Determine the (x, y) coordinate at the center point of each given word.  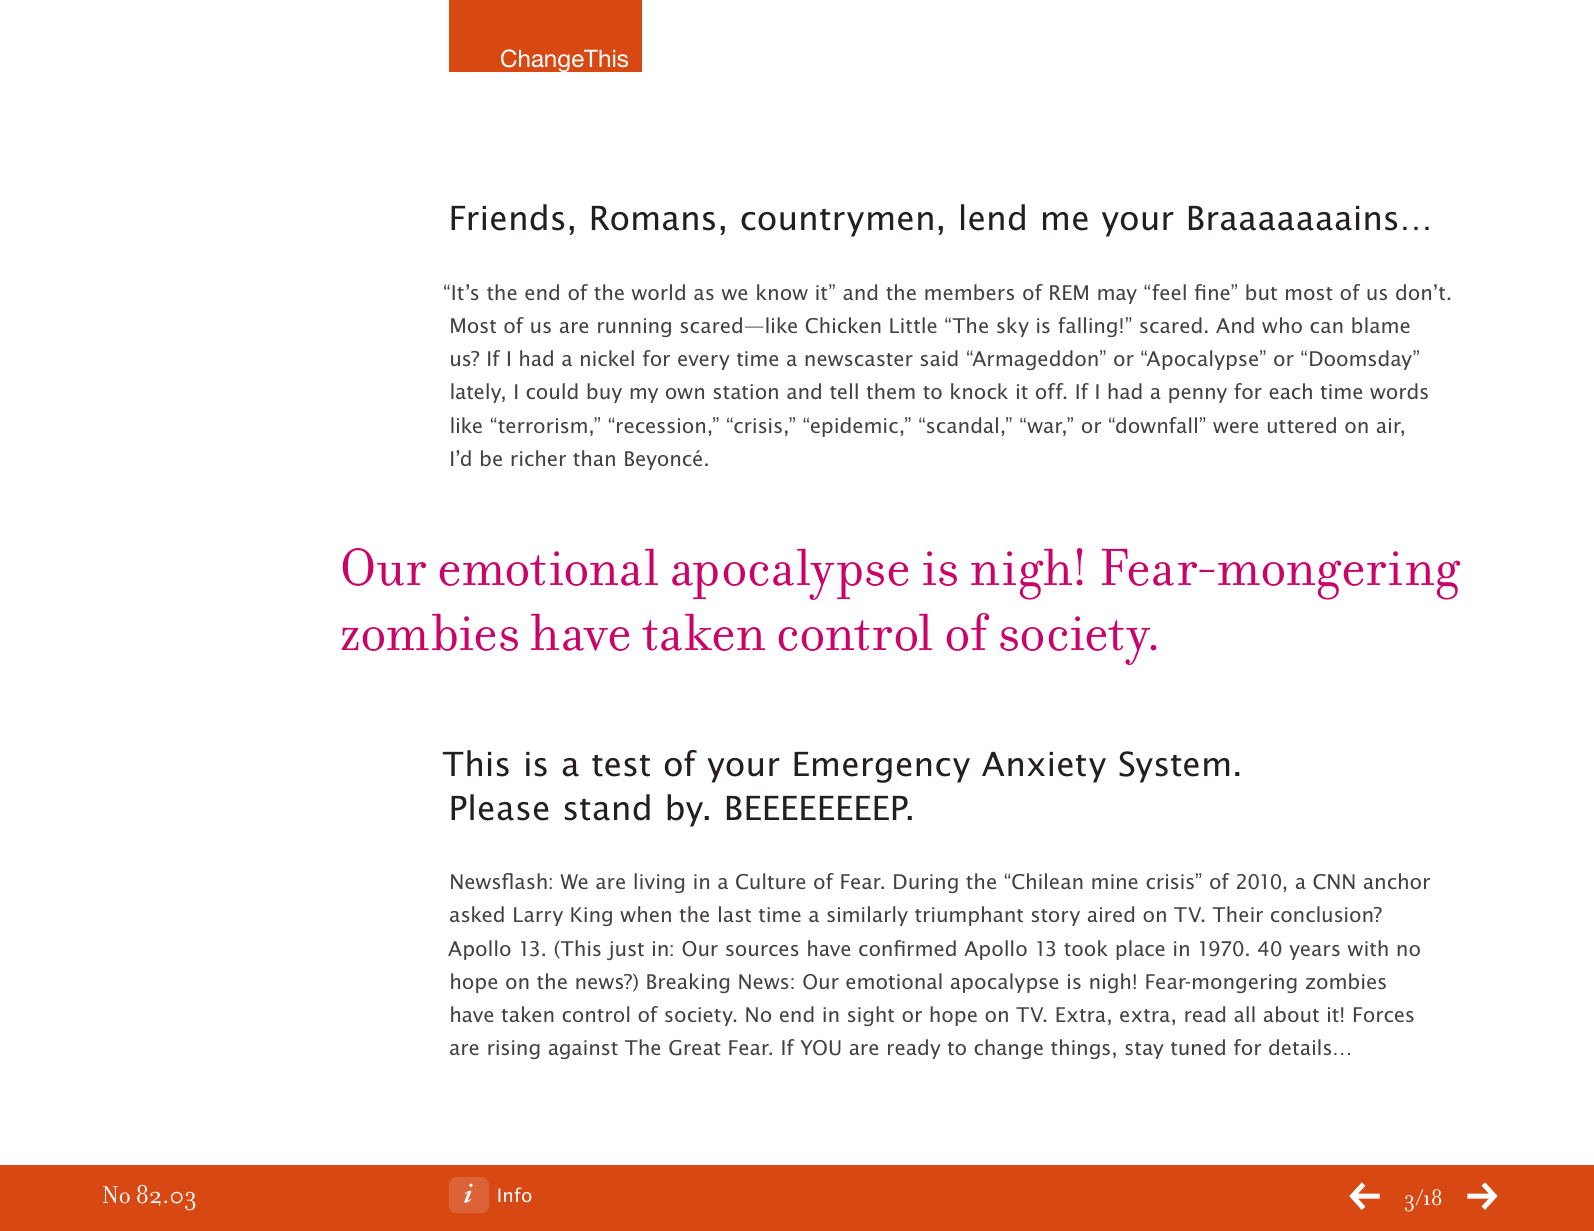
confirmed (907, 948)
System (1174, 767)
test (621, 766)
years (1314, 952)
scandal (962, 425)
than (594, 458)
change (1008, 1049)
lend (993, 217)
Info (515, 1194)
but (1261, 292)
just (625, 950)
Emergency (882, 767)
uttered (1302, 425)
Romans (653, 218)
